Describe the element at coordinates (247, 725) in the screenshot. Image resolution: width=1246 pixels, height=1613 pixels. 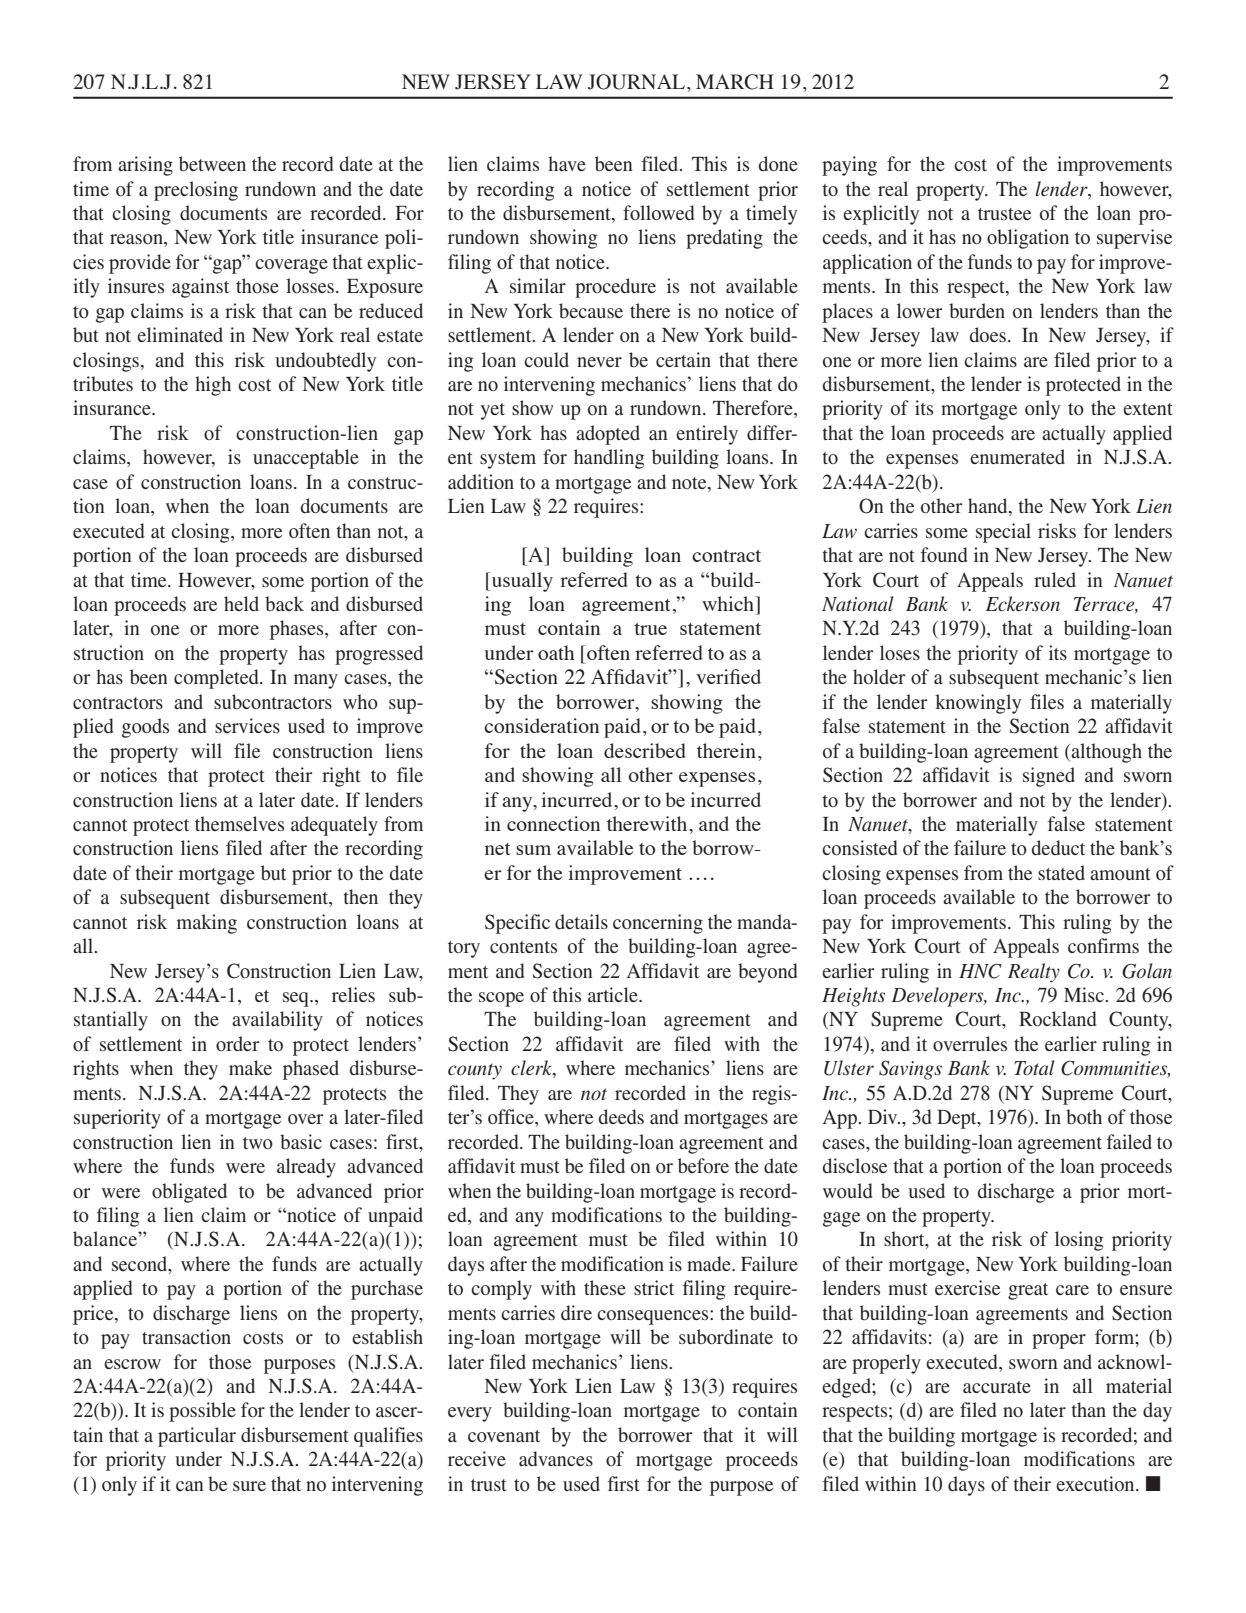
I see `services` at that location.
